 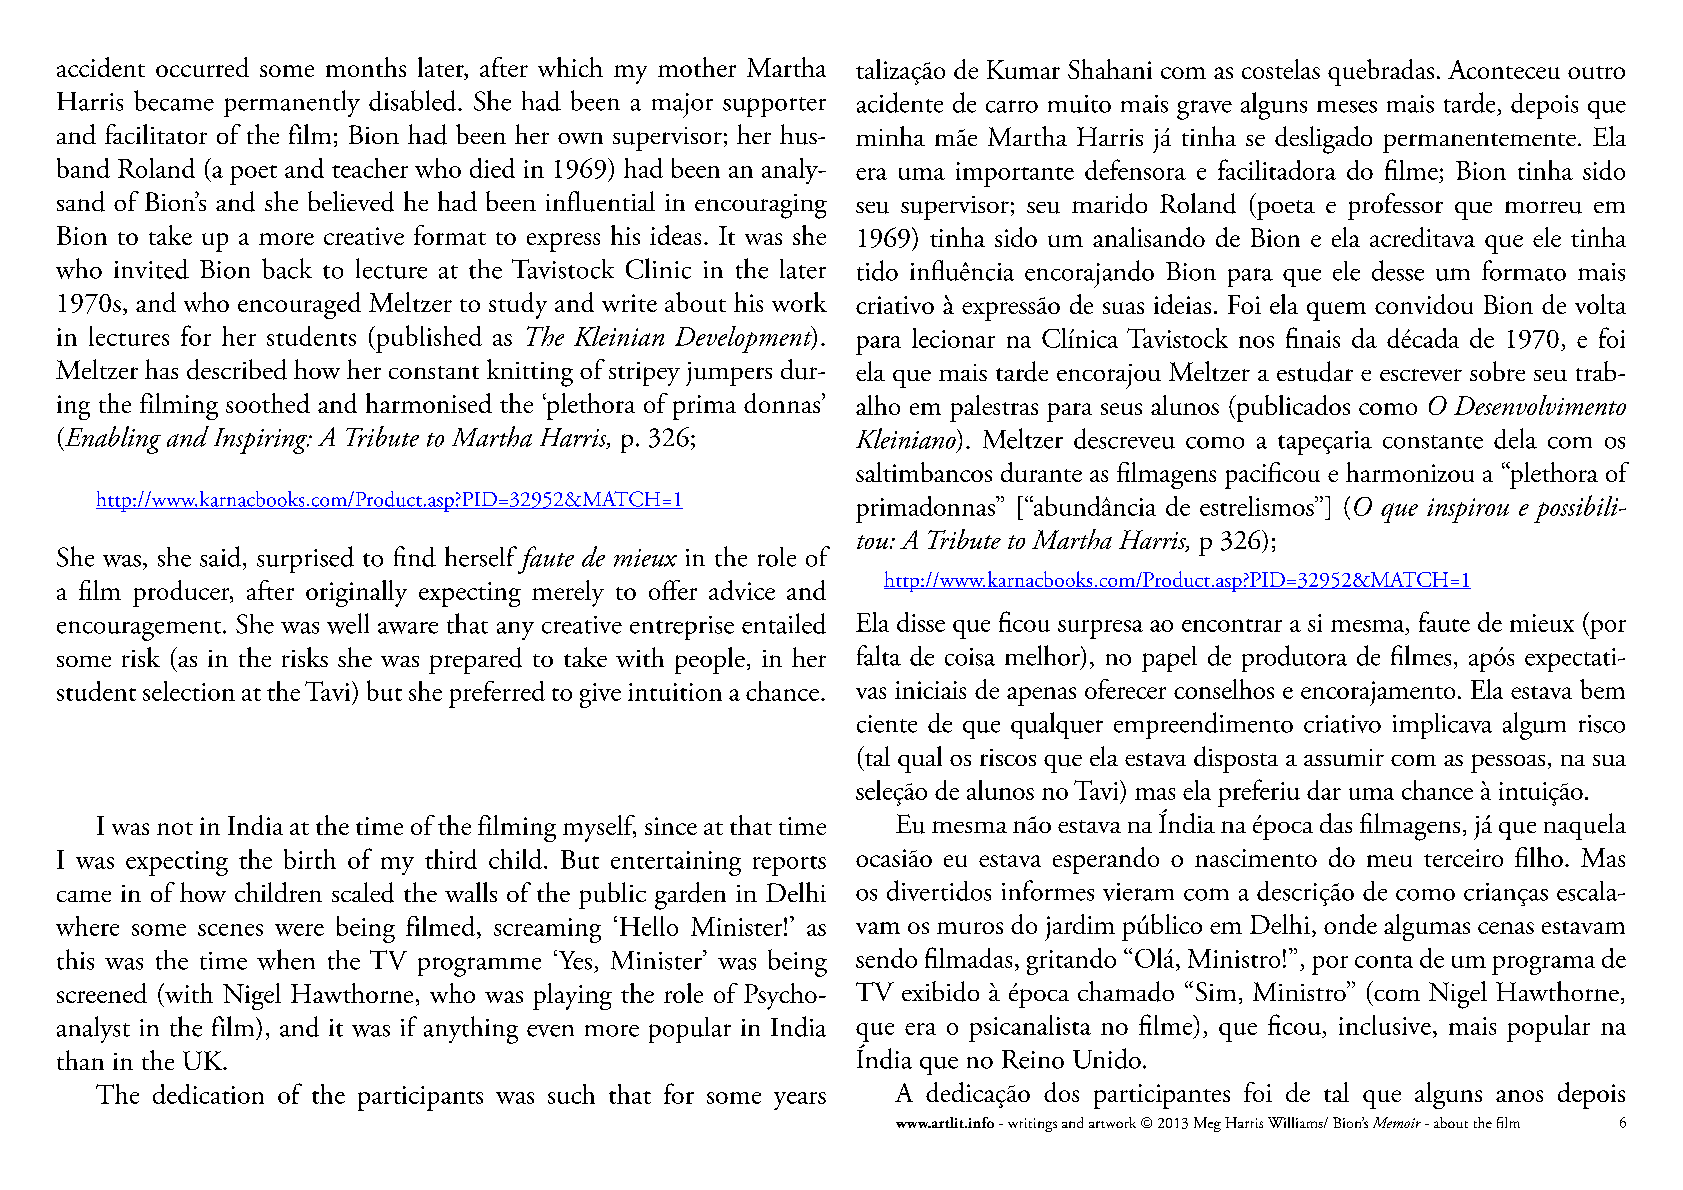 I want to click on producer, so click(x=182, y=593).
